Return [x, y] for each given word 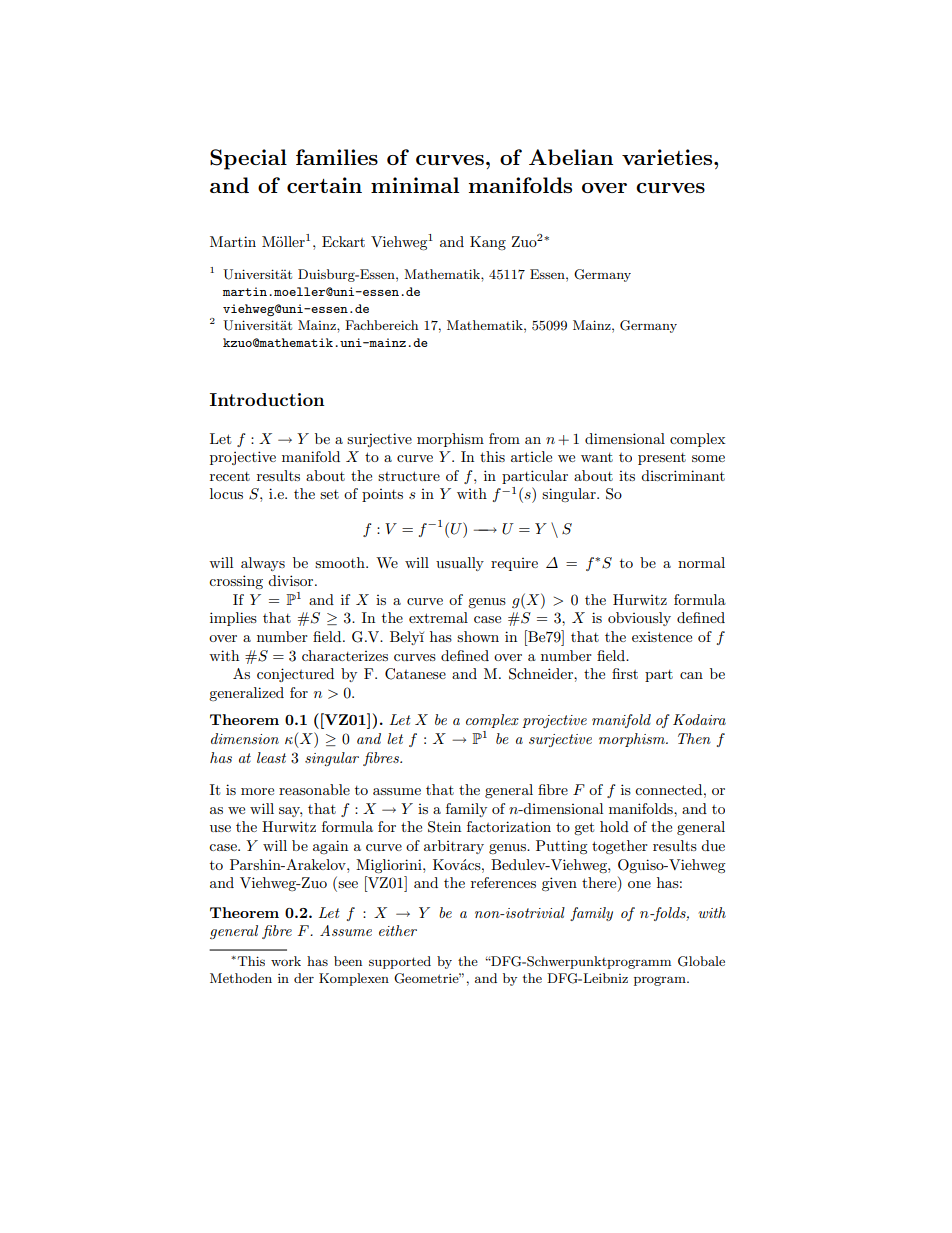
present [662, 459]
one [639, 884]
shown [478, 636]
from [504, 438]
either [398, 930]
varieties [668, 157]
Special [248, 159]
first [625, 673]
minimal [415, 185]
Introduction [267, 399]
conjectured [295, 675]
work [286, 961]
